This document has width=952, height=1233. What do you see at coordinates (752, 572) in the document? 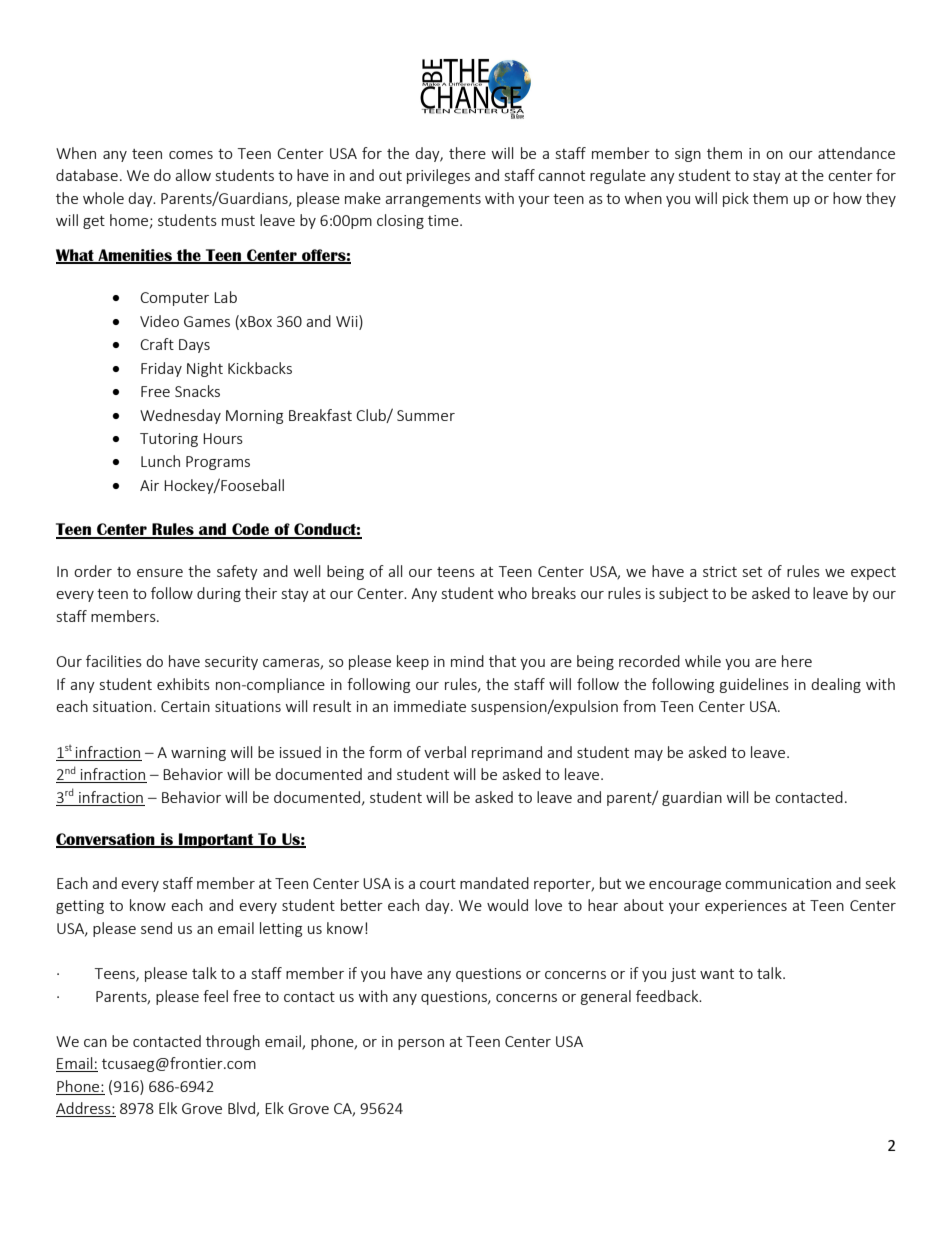
I see `set` at bounding box center [752, 572].
